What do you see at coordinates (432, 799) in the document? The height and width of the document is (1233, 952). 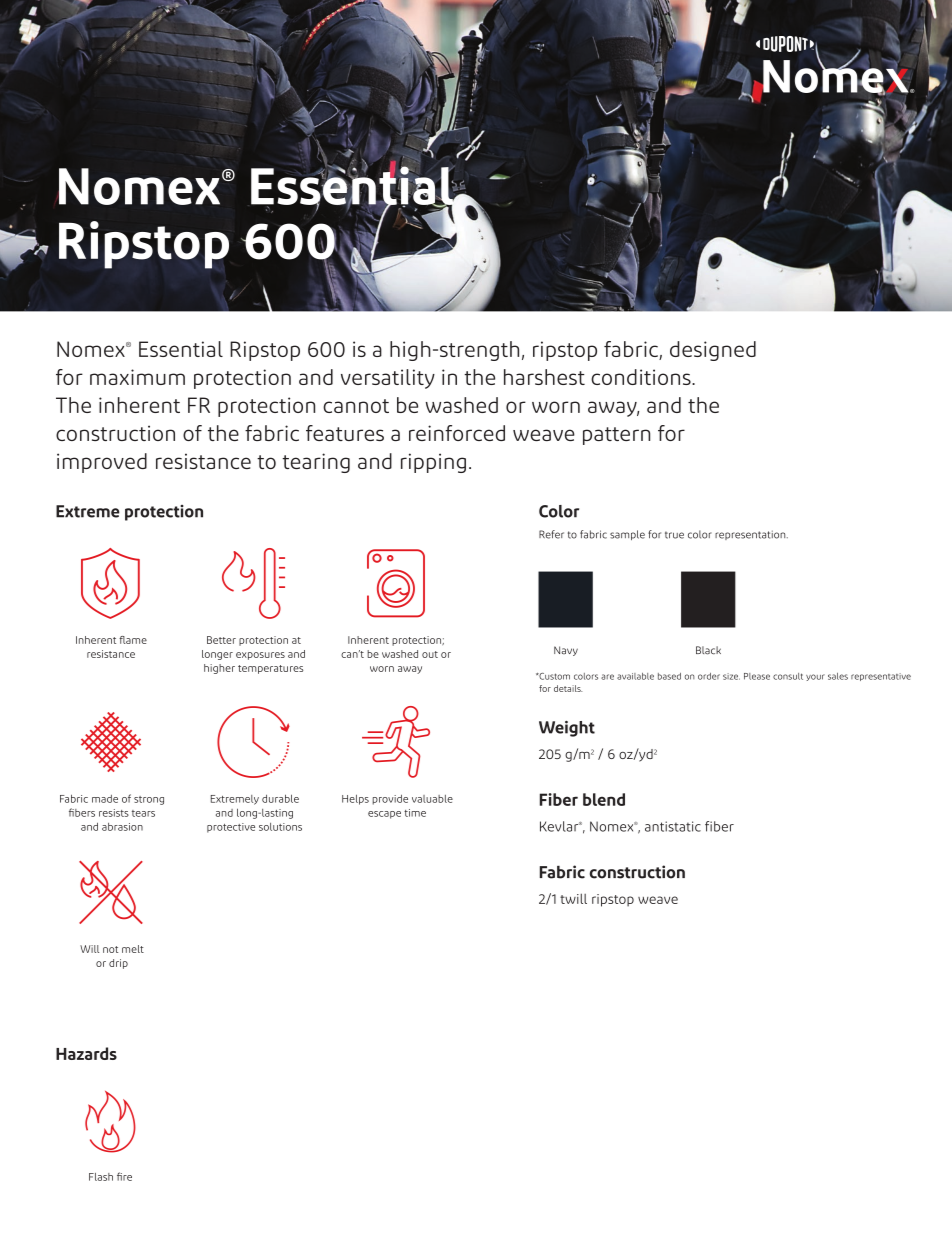 I see `valuable` at bounding box center [432, 799].
